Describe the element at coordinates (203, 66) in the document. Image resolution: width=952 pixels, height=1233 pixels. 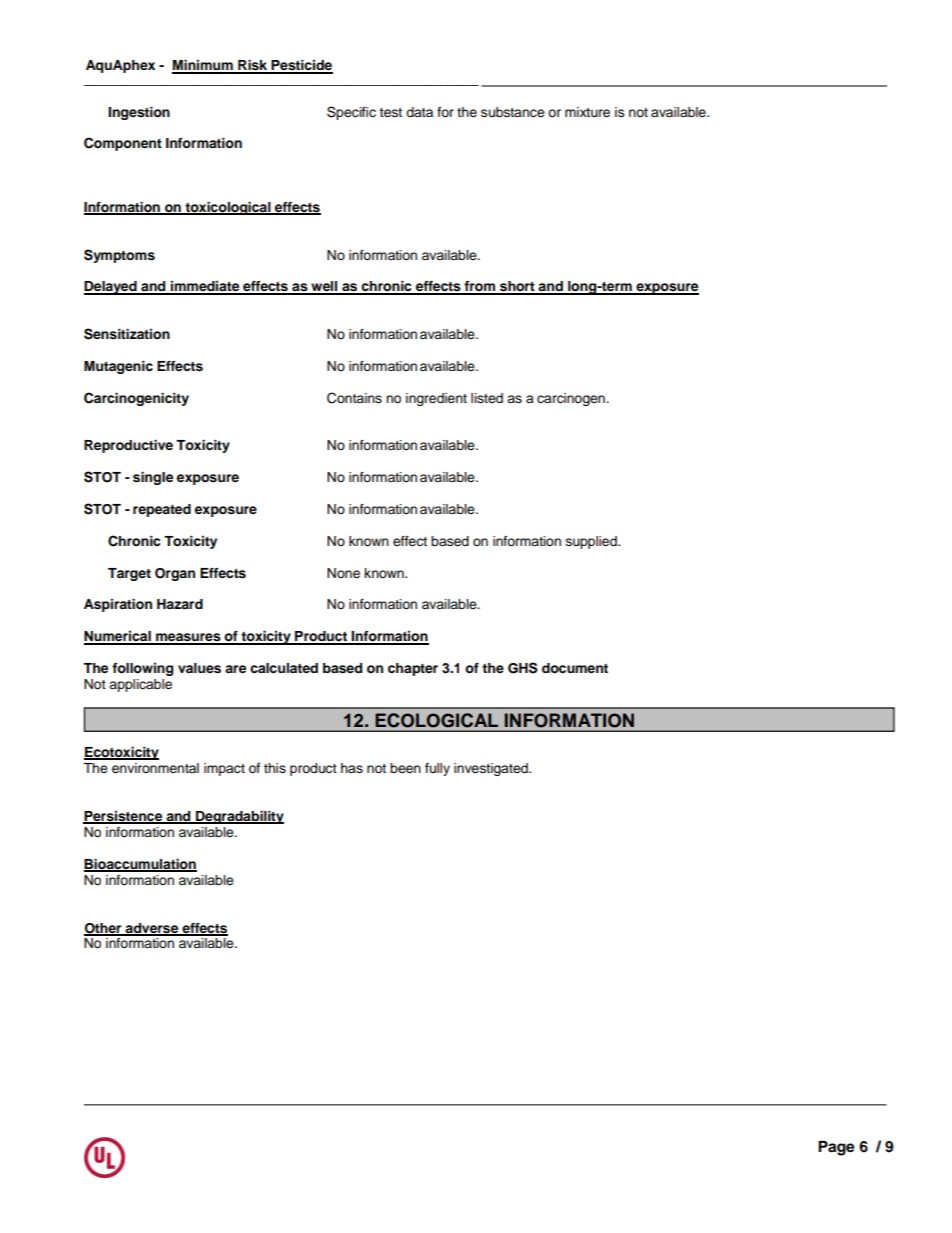
I see `Minimum` at that location.
